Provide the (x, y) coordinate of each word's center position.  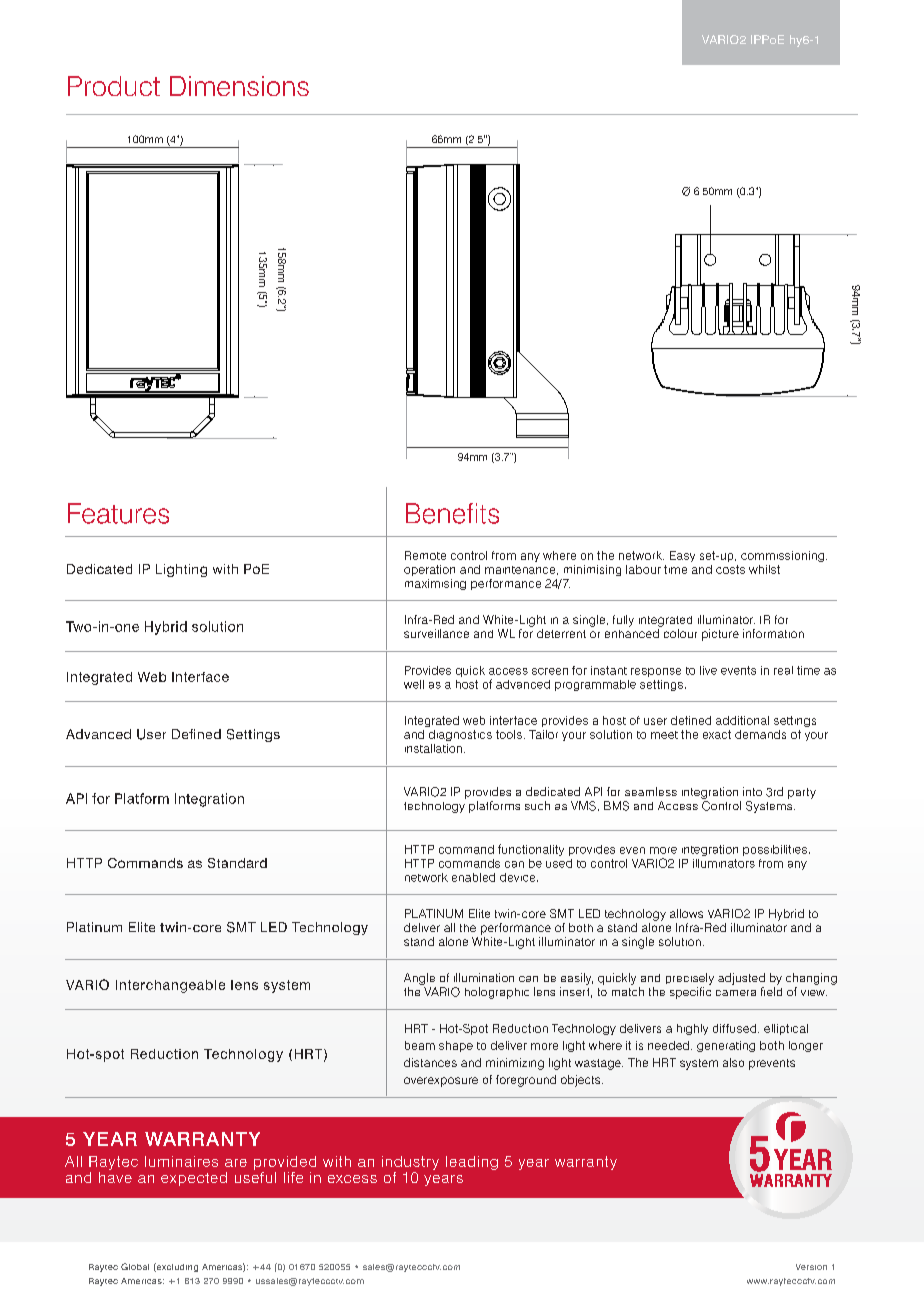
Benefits (452, 513)
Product (114, 86)
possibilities (775, 850)
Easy (682, 556)
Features (118, 513)
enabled (473, 877)
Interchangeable (170, 986)
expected (194, 1179)
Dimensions (239, 86)
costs (730, 569)
